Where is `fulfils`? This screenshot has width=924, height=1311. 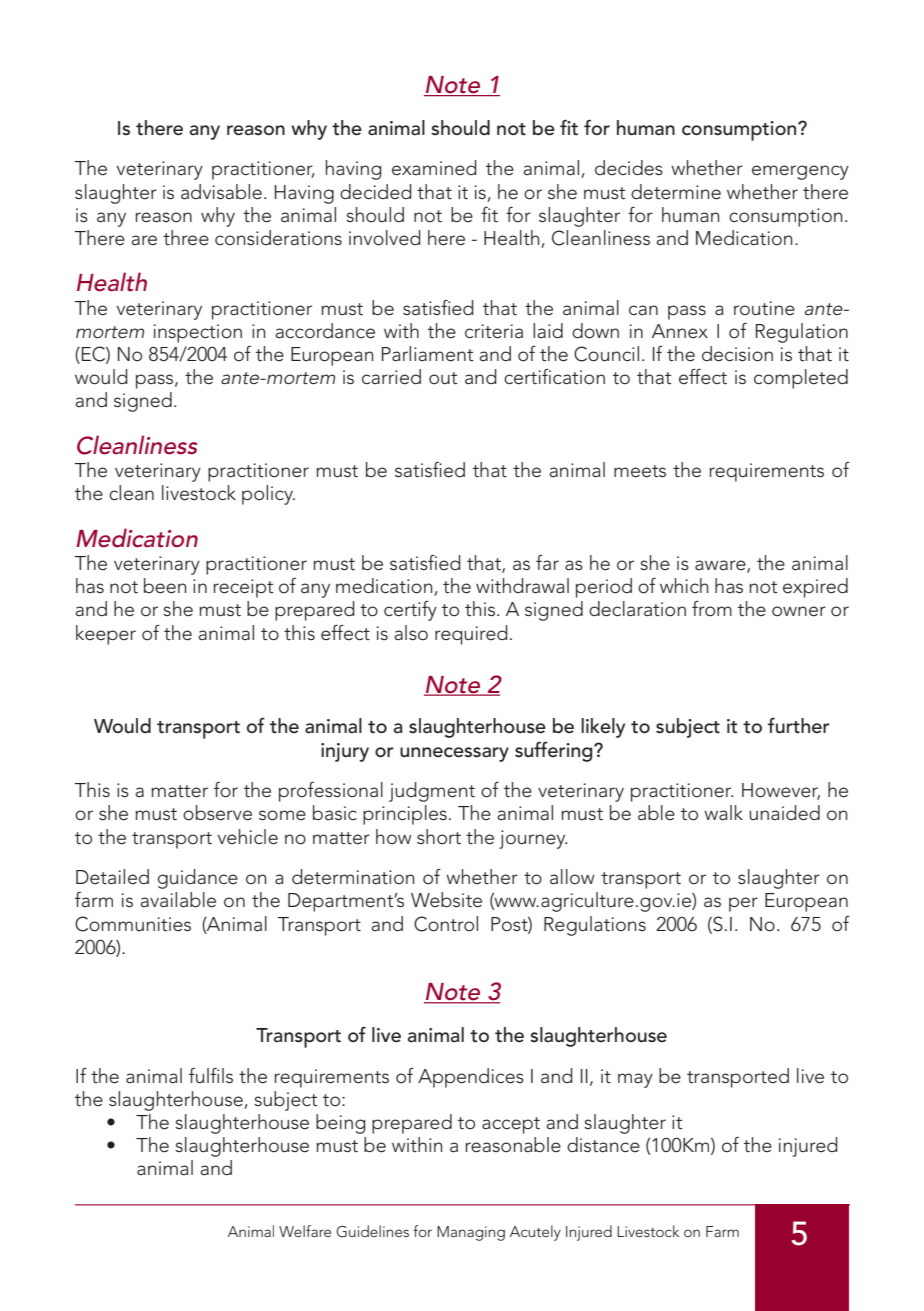 fulfils is located at coordinates (211, 1076).
